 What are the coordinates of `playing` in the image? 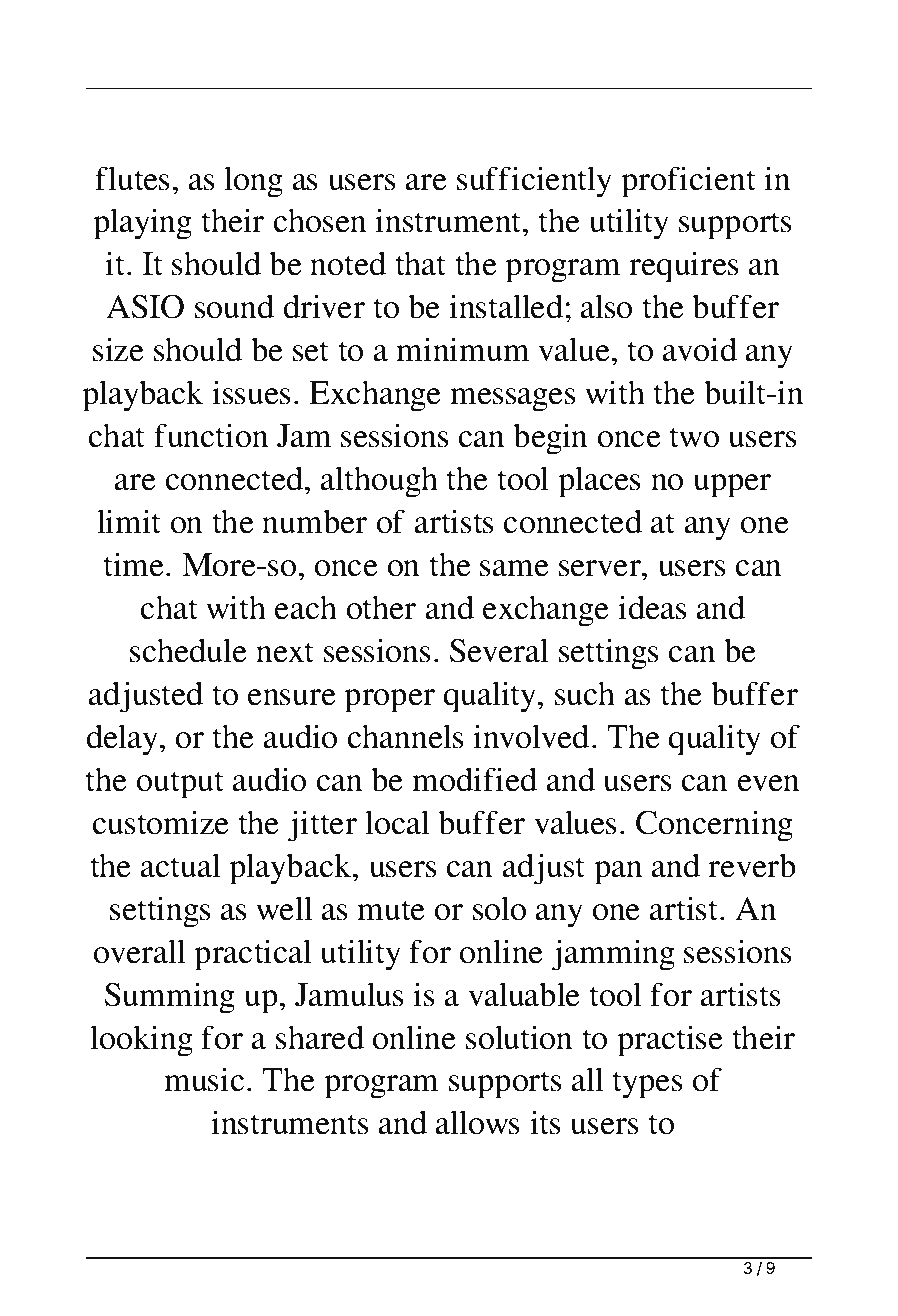 It's located at (142, 224).
